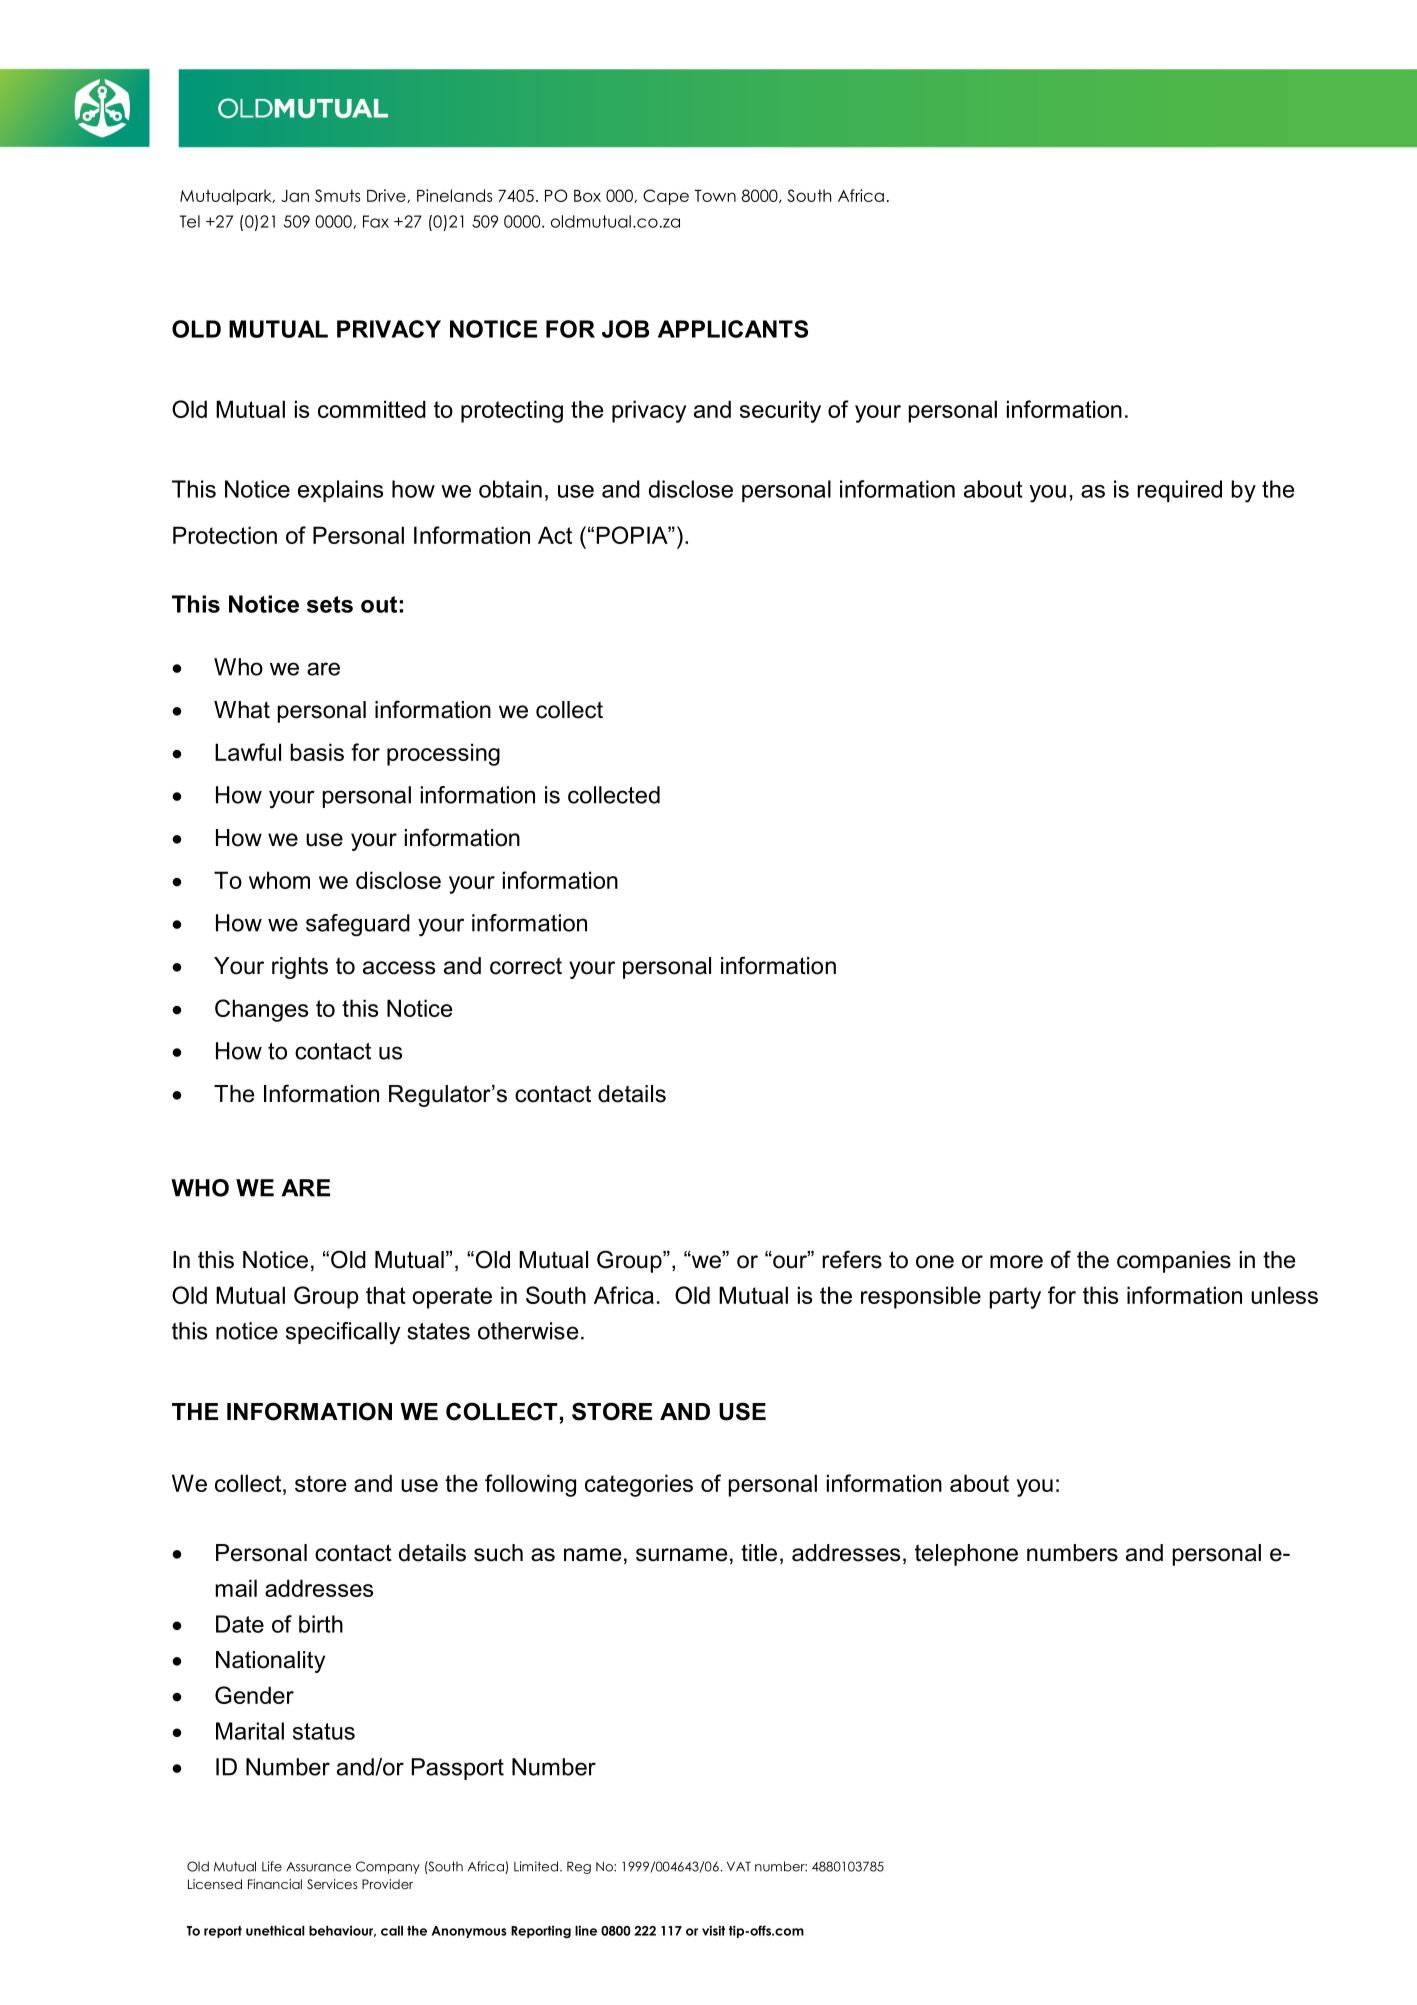  I want to click on sets, so click(330, 604).
